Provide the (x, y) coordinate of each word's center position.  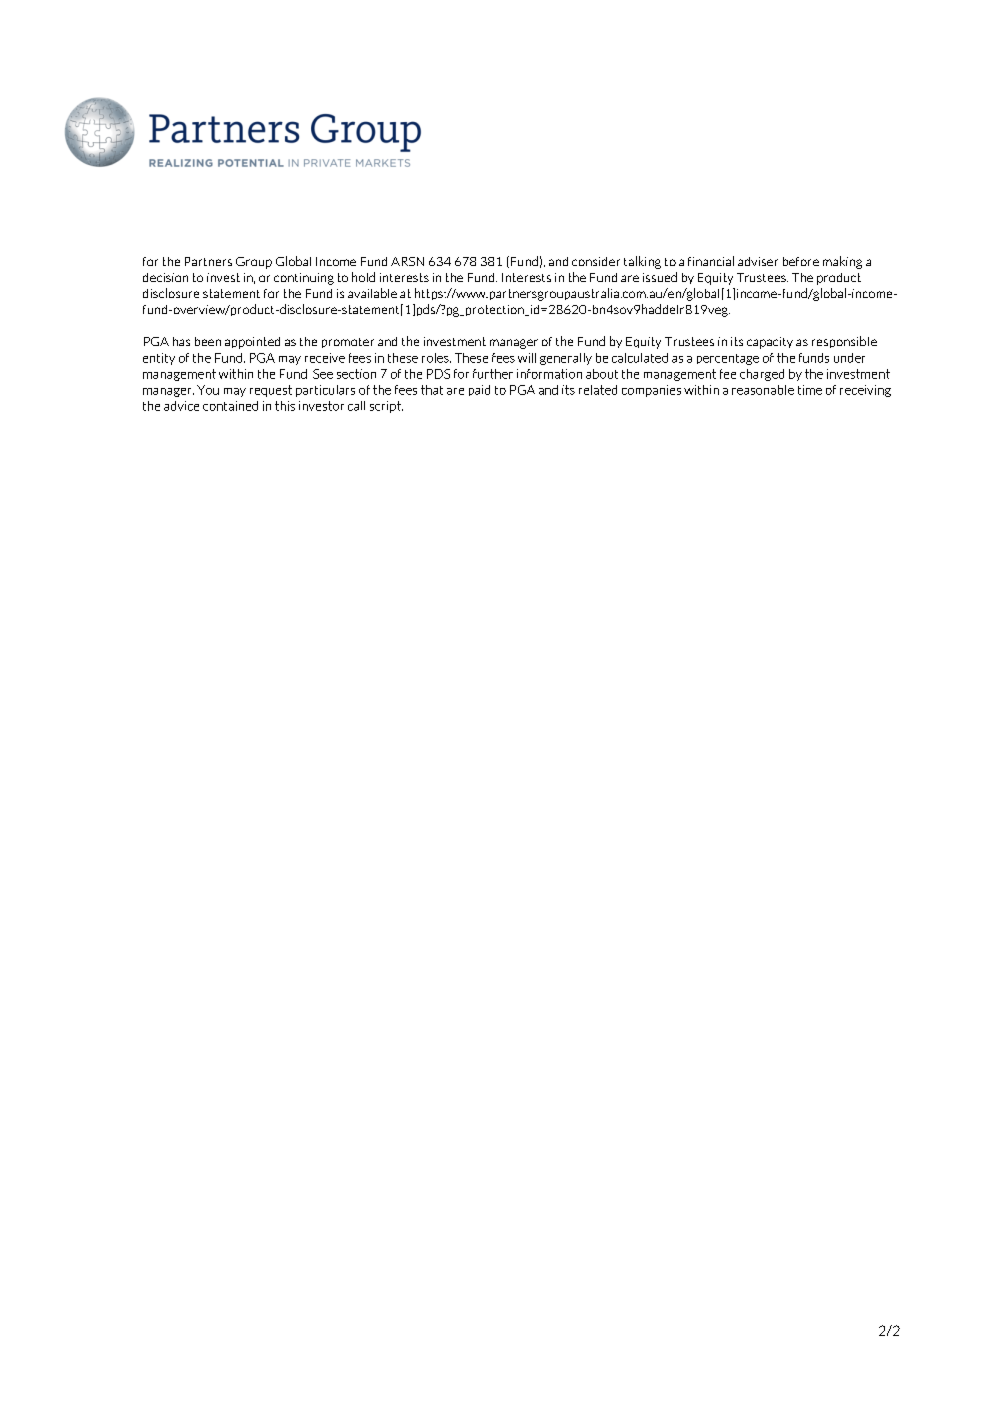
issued (660, 277)
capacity (770, 343)
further (493, 374)
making (842, 262)
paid (479, 390)
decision (165, 277)
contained (230, 406)
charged (762, 375)
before (801, 261)
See (323, 374)
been (208, 341)
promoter (348, 343)
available (372, 293)
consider (596, 261)
